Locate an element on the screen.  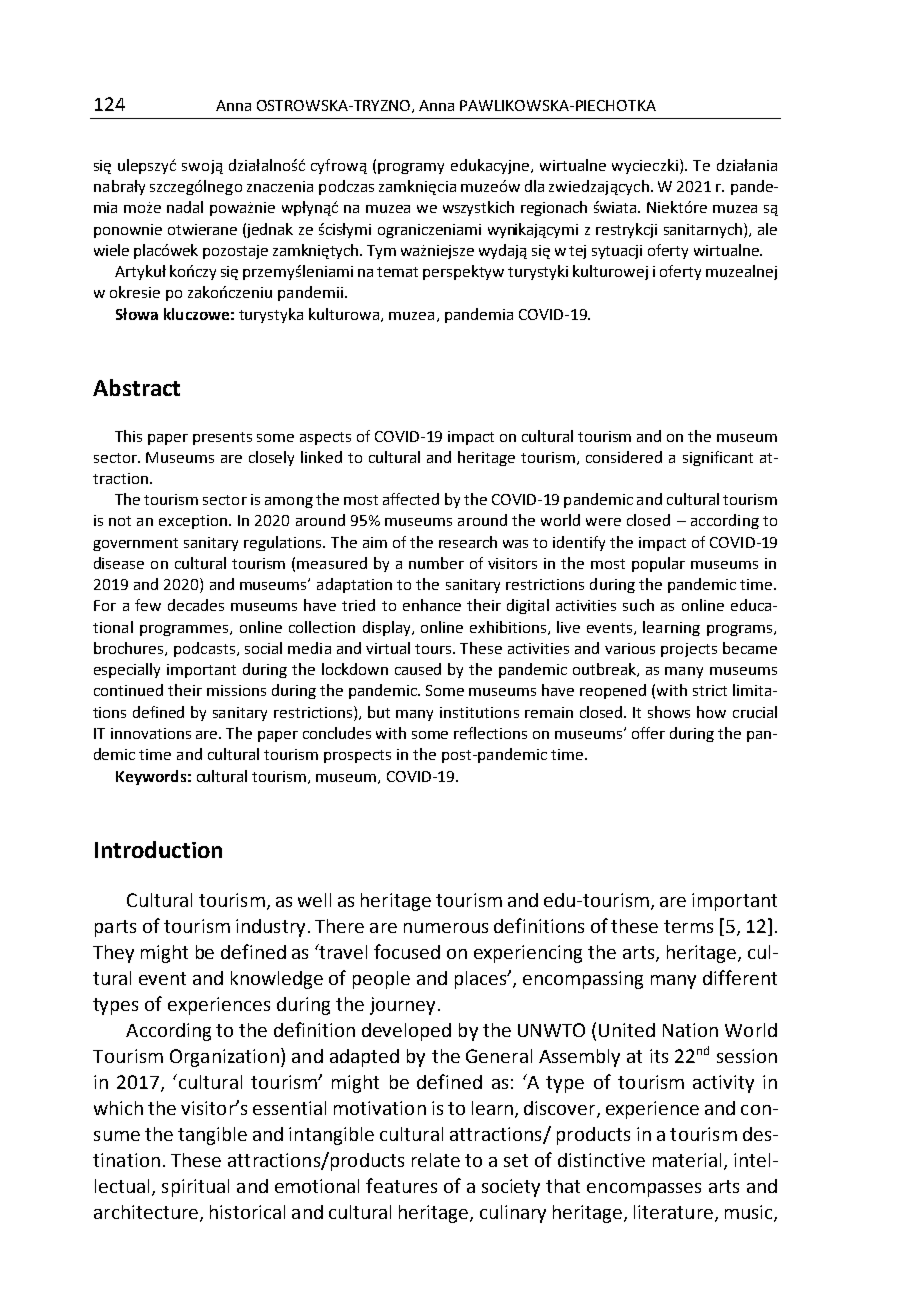
architecture is located at coordinates (146, 1212).
